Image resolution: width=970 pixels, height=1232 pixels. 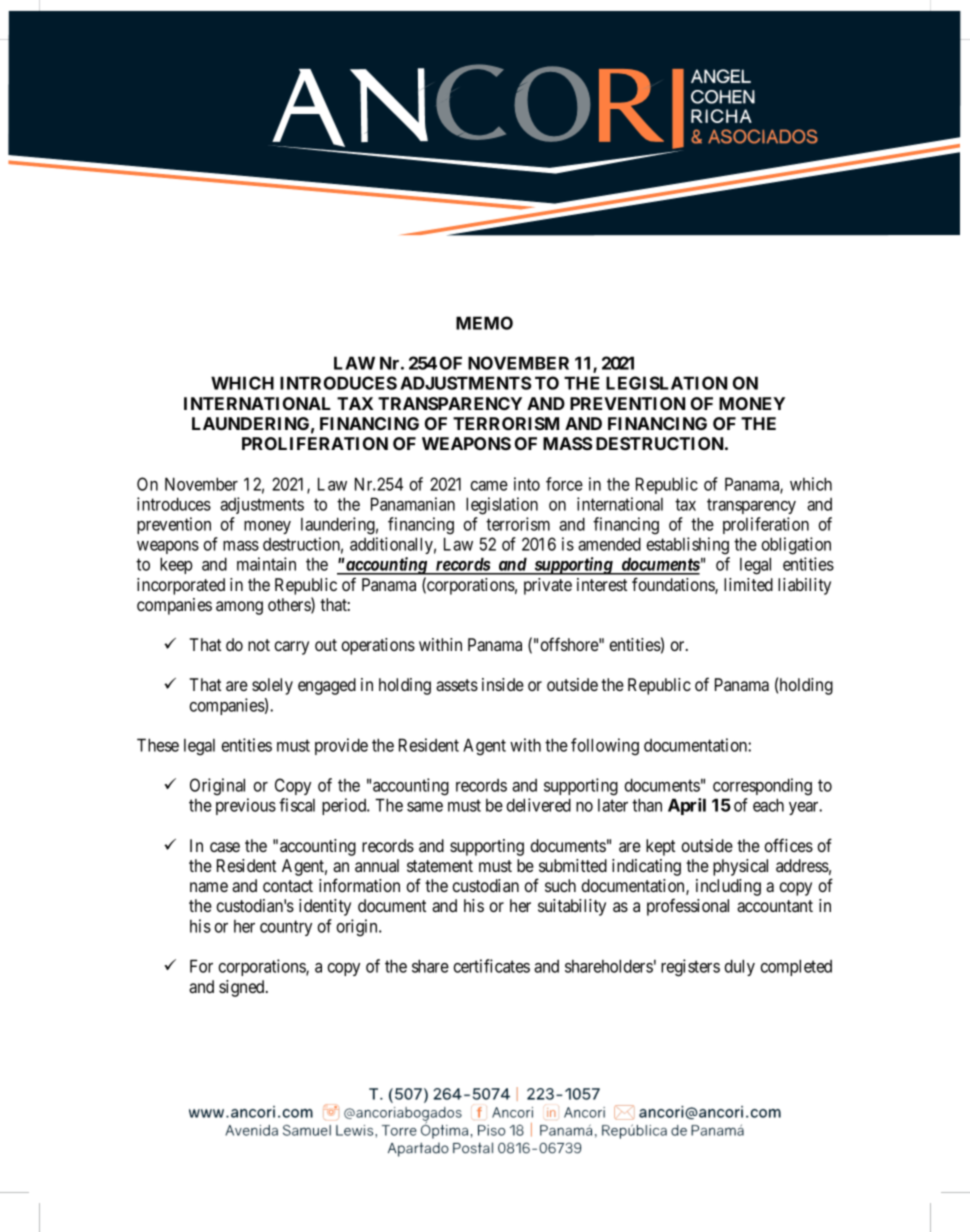 What do you see at coordinates (492, 966) in the image?
I see `certificates` at bounding box center [492, 966].
